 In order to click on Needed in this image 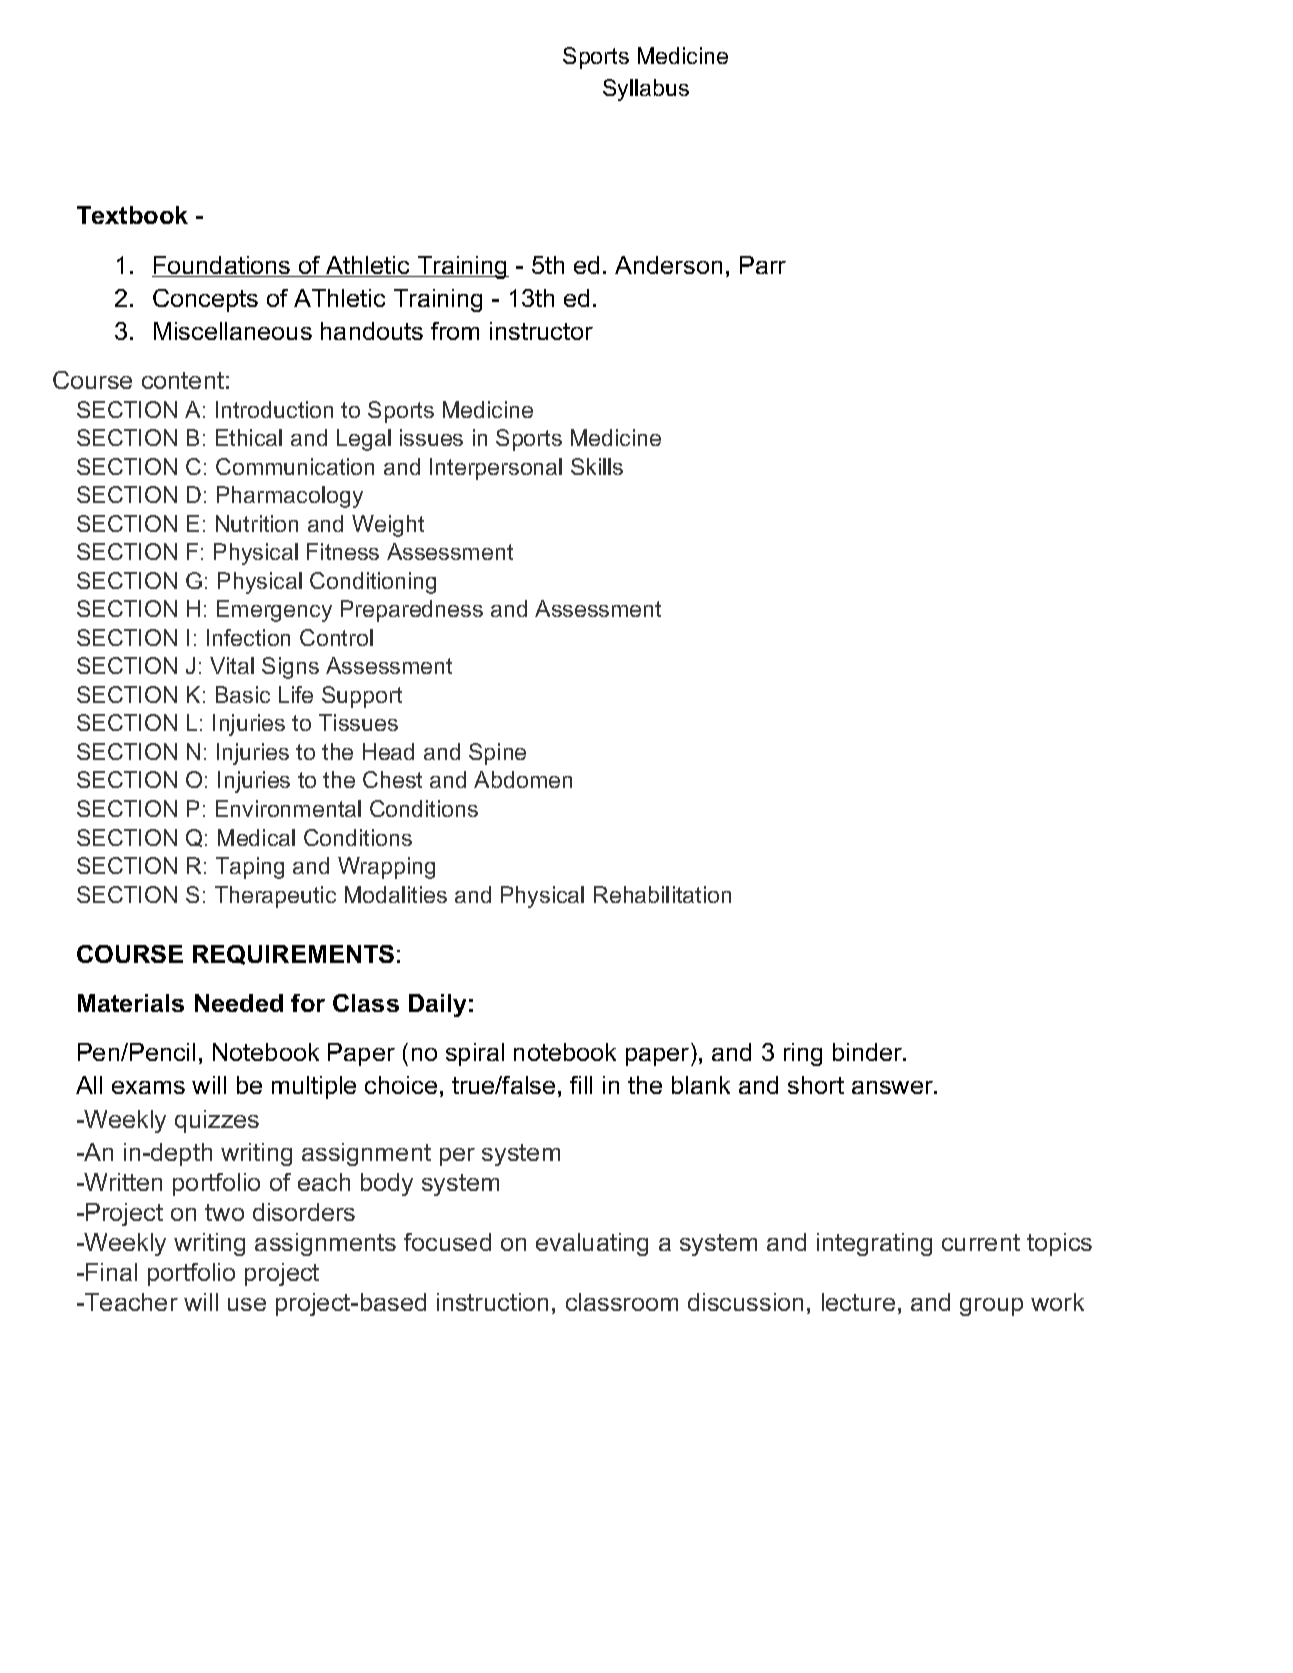, I will do `click(239, 1003)`.
